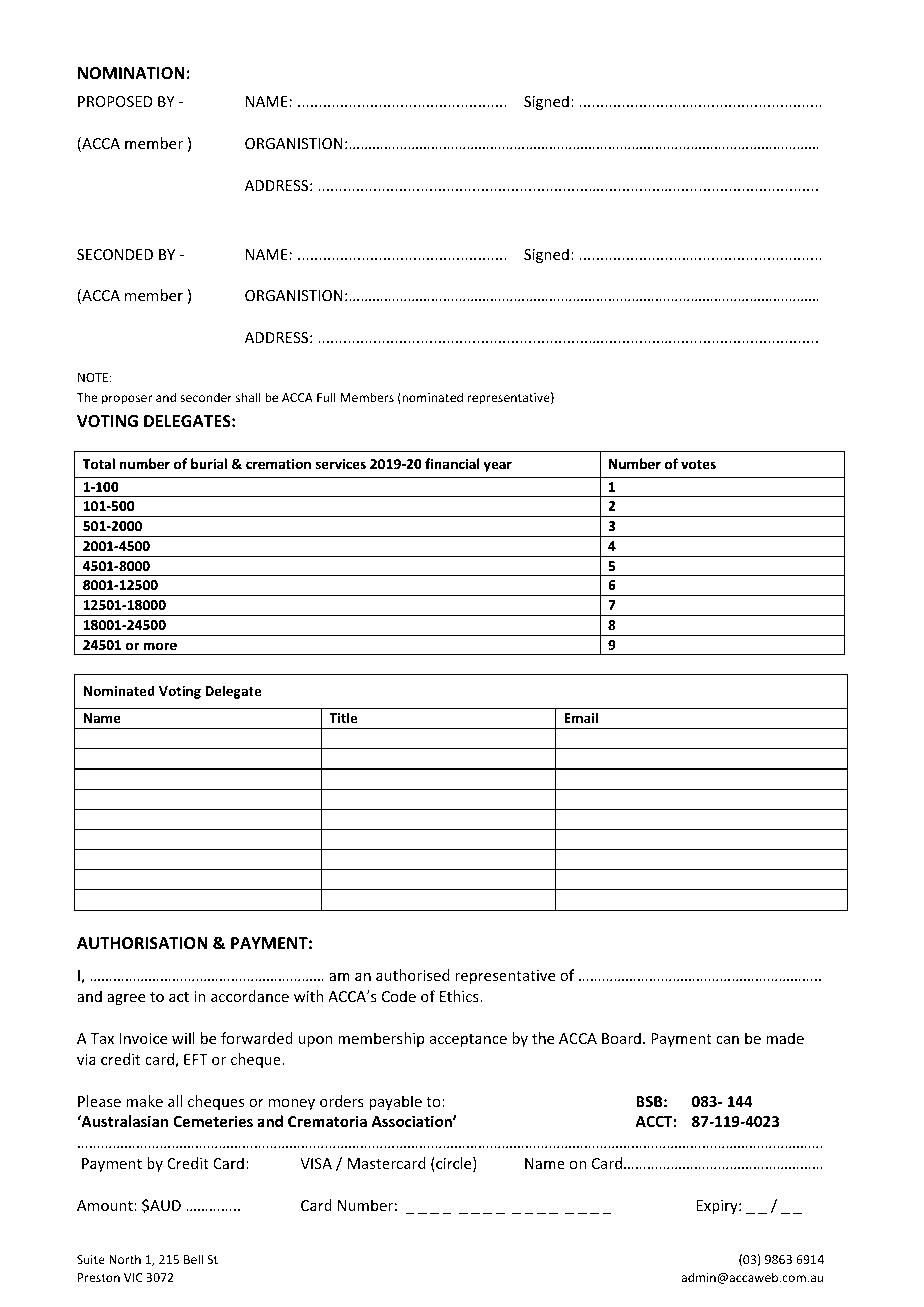 The width and height of the screenshot is (924, 1307). Describe the element at coordinates (698, 464) in the screenshot. I see `votes` at that location.
